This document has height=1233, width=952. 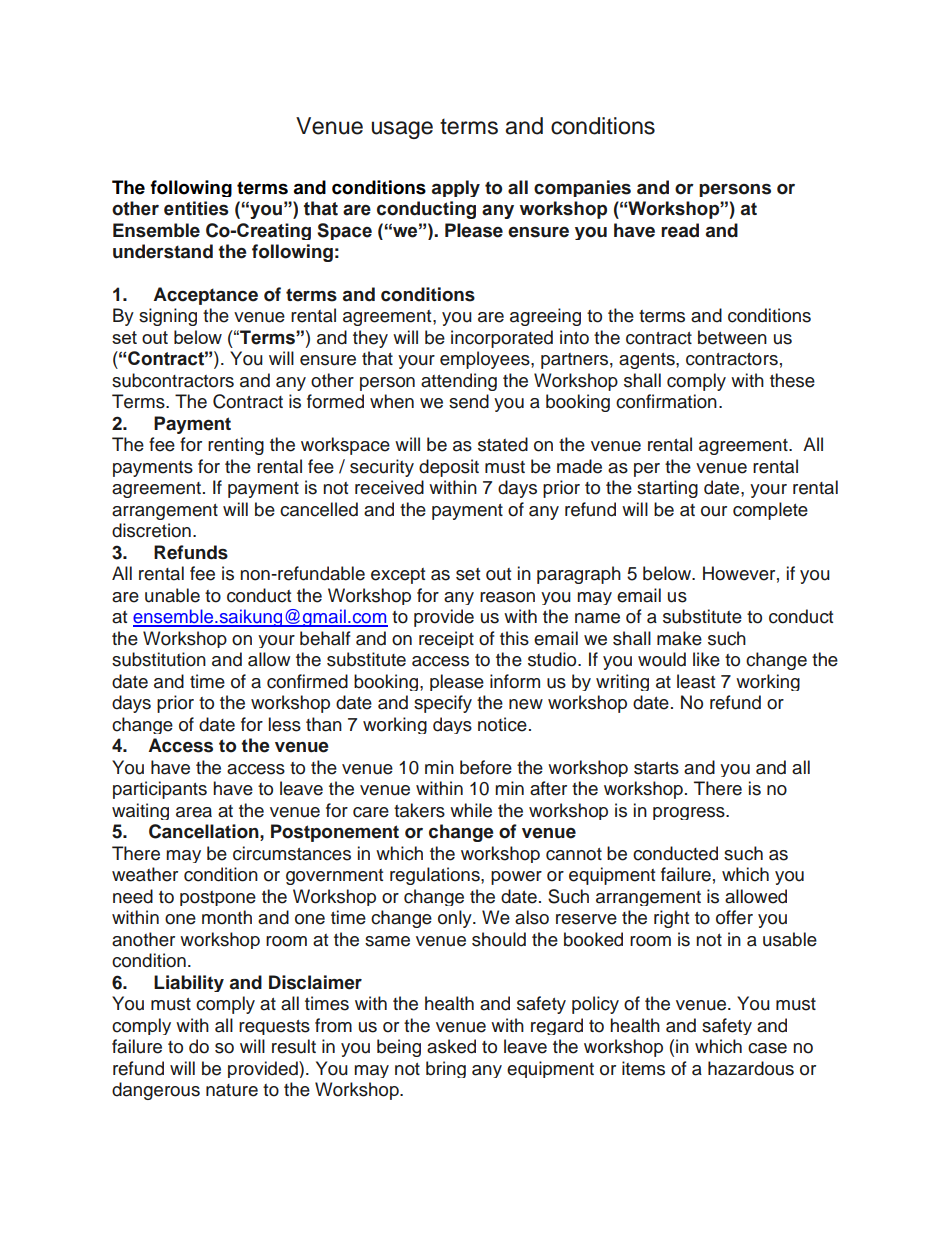 What do you see at coordinates (196, 208) in the document?
I see `entities` at bounding box center [196, 208].
